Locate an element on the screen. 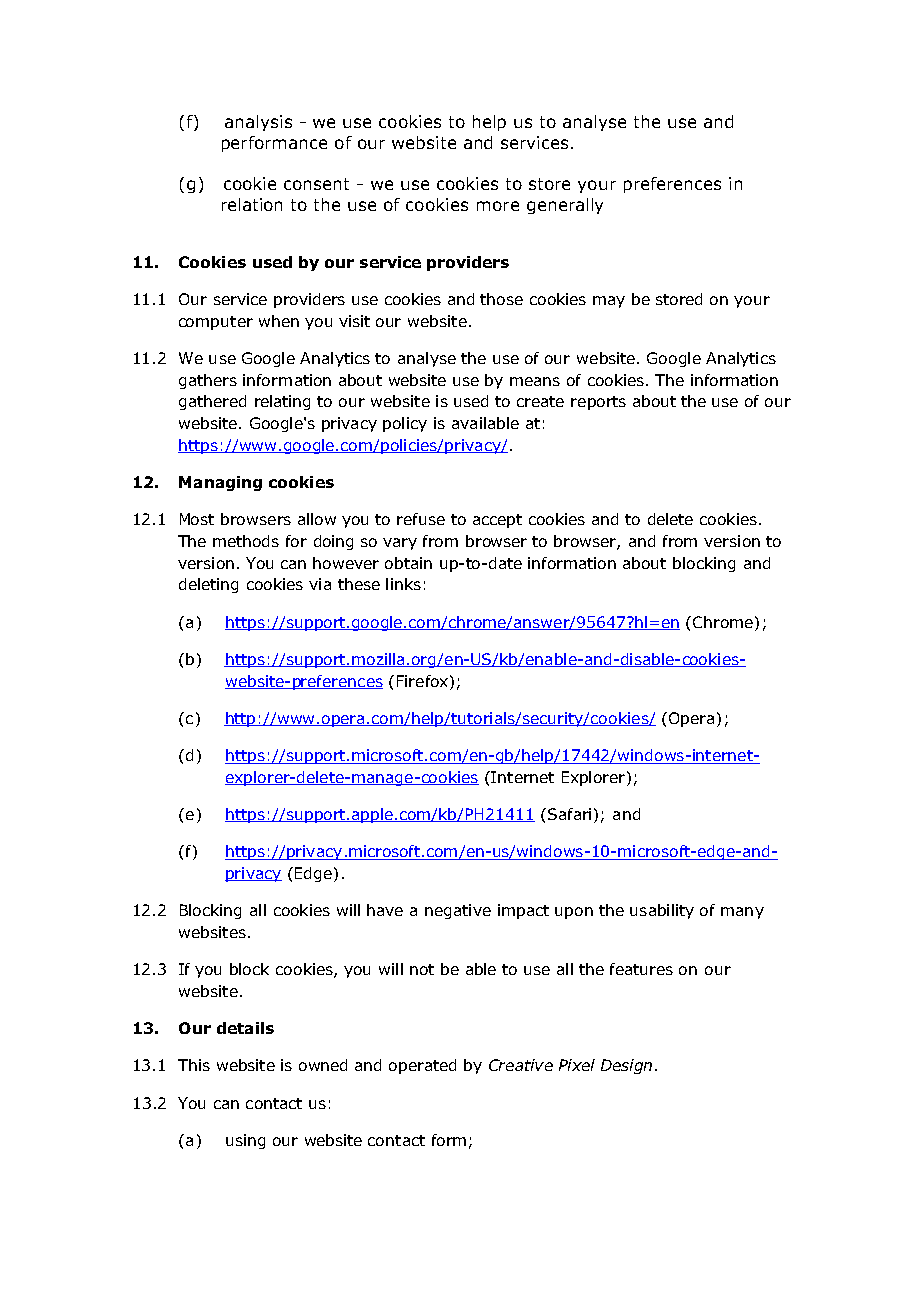 This screenshot has width=924, height=1308. means is located at coordinates (535, 381).
